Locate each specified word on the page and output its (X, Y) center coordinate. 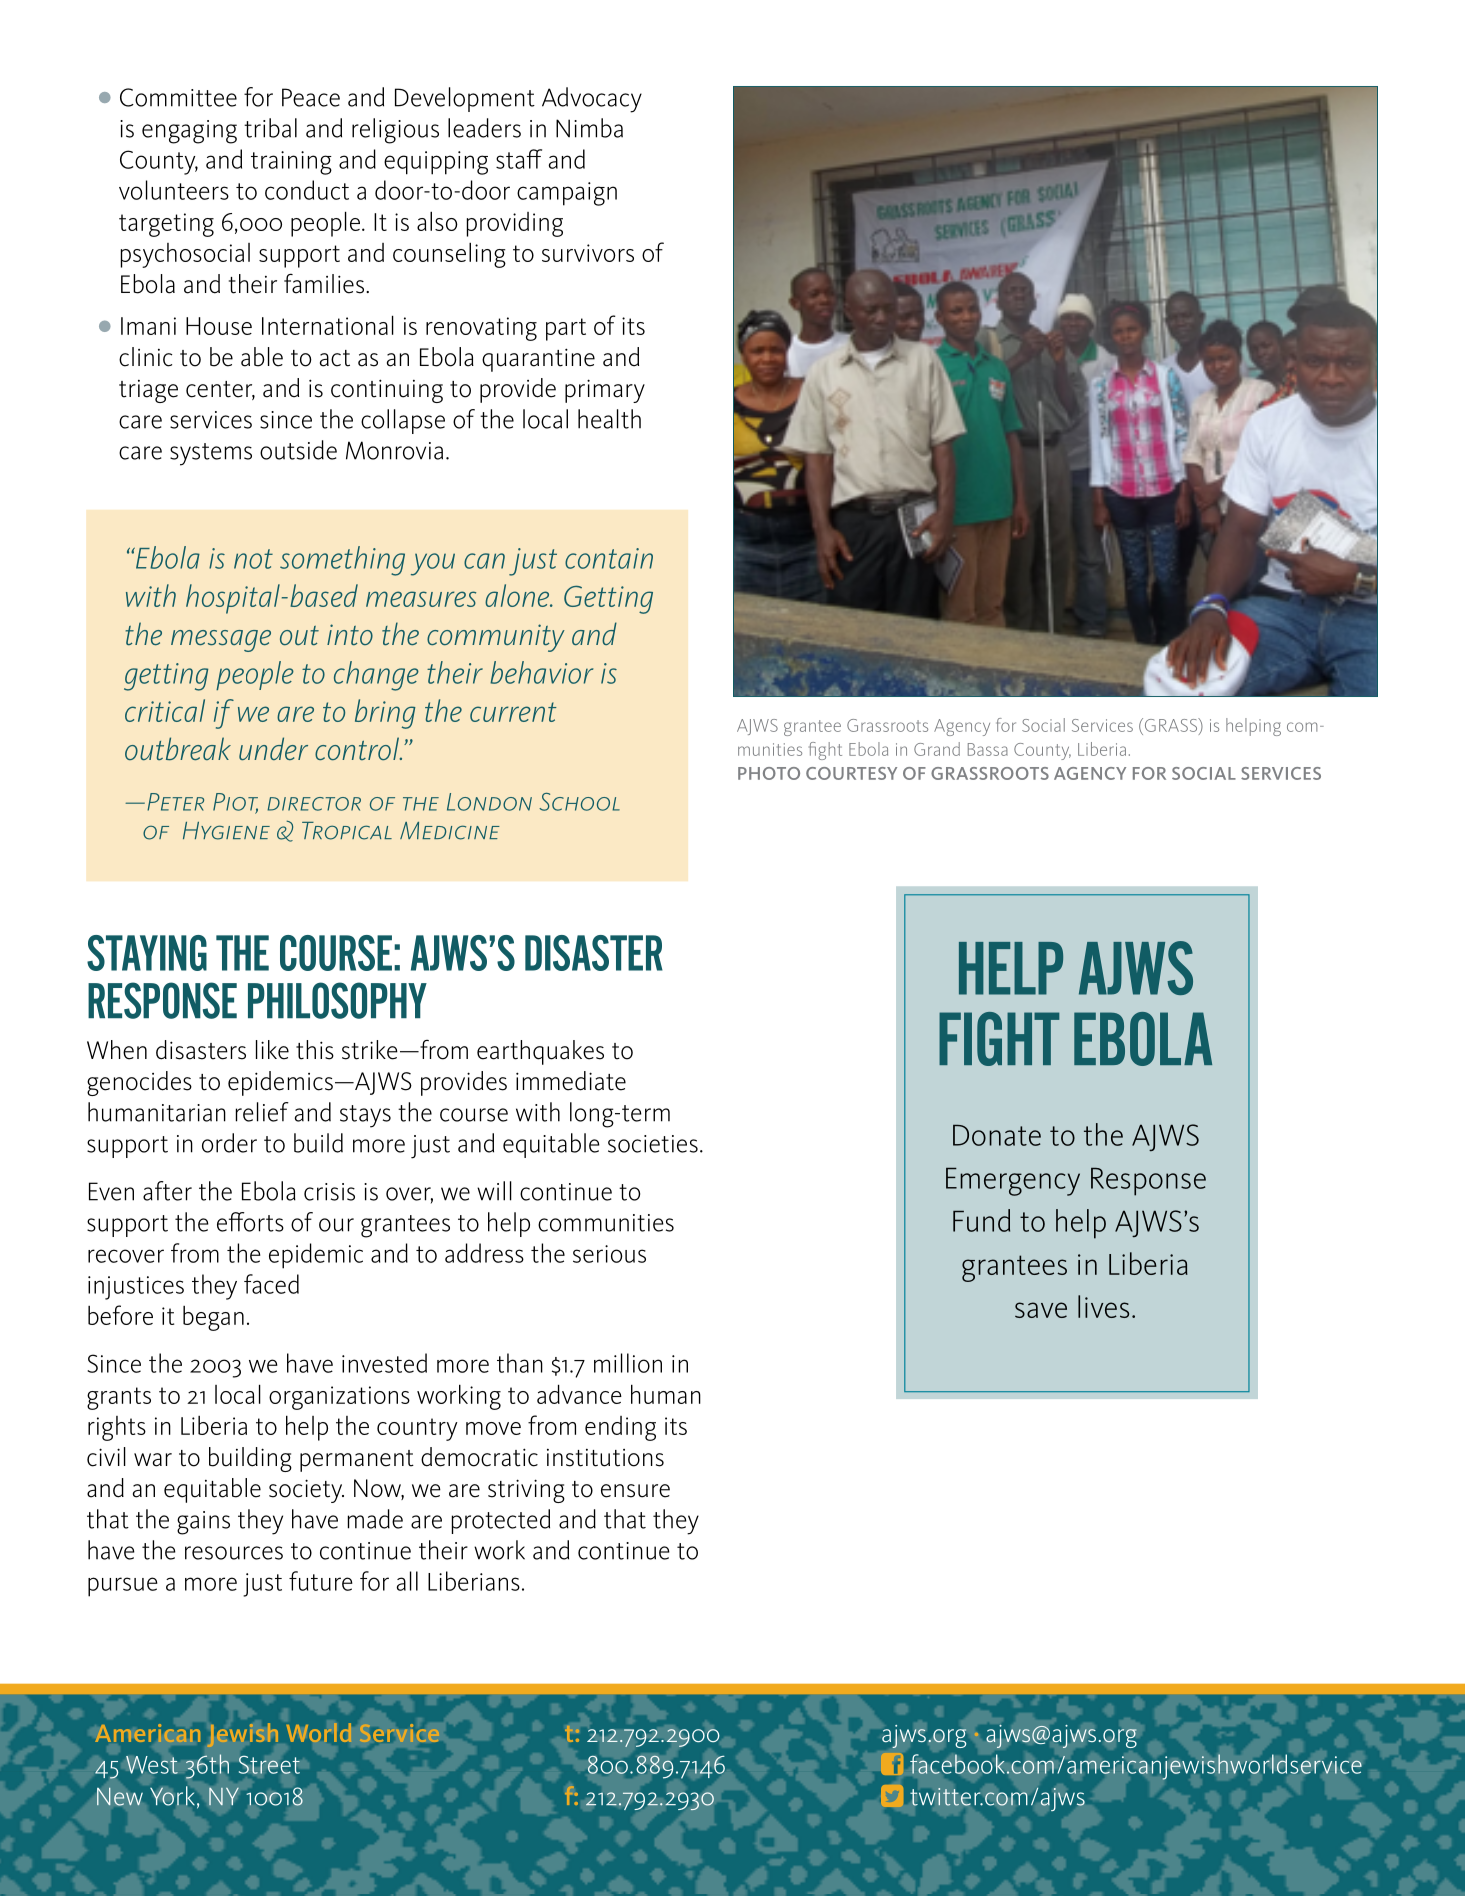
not (253, 559)
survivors (588, 253)
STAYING (147, 953)
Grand (937, 749)
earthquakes (540, 1052)
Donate (997, 1135)
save (1041, 1310)
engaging (189, 132)
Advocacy (592, 100)
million (628, 1363)
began (213, 1318)
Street (269, 1765)
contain (609, 558)
